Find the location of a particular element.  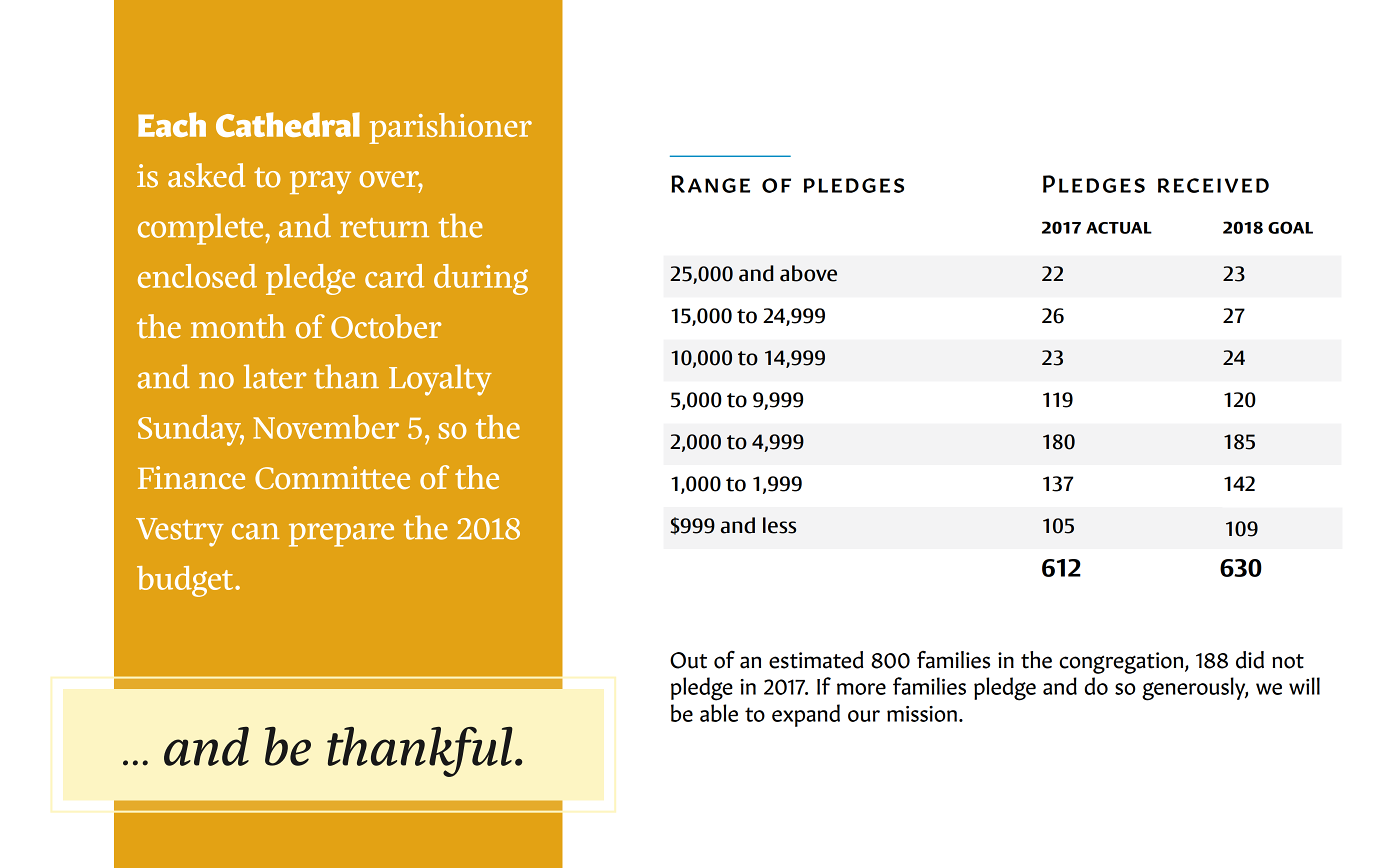

Each is located at coordinates (172, 124).
